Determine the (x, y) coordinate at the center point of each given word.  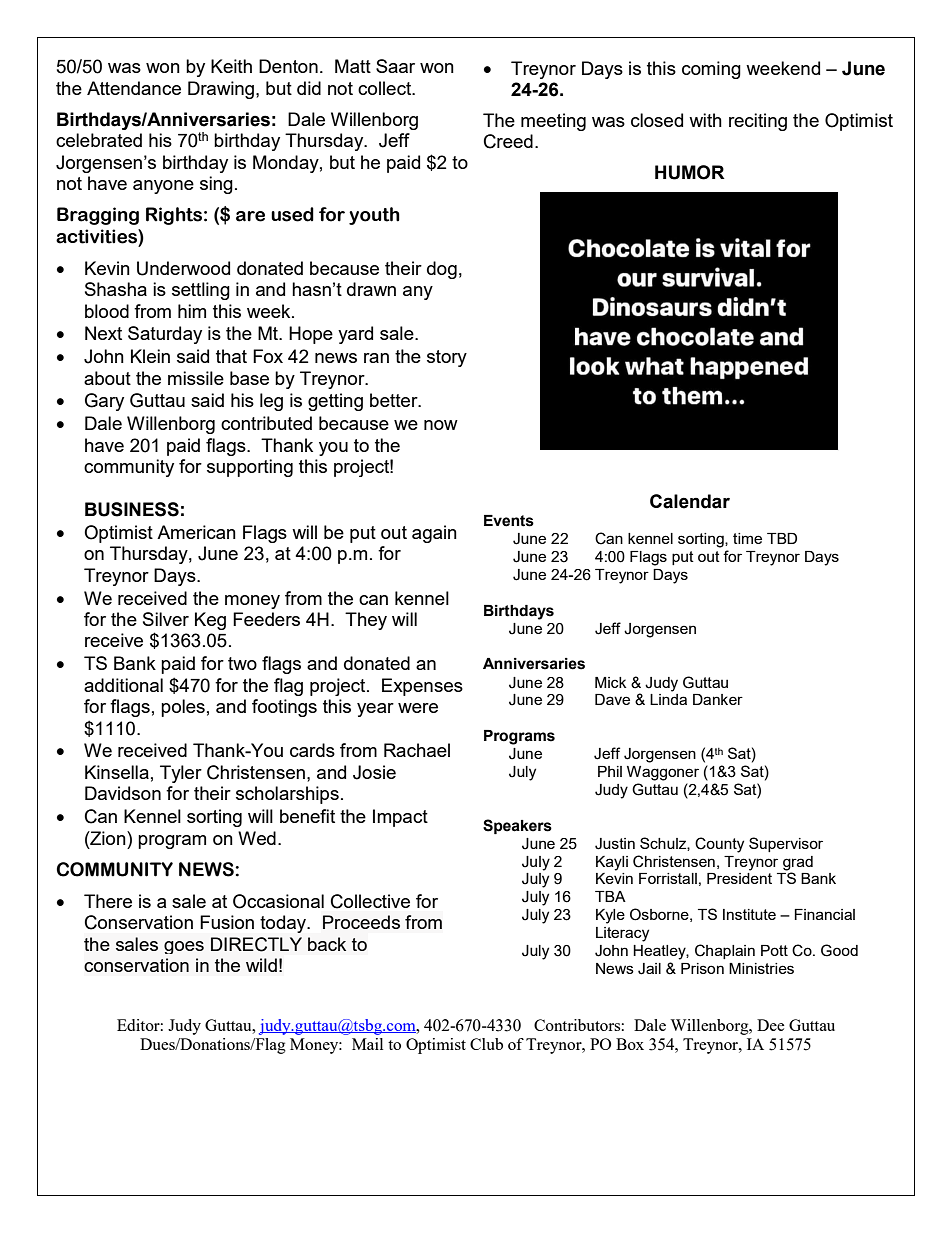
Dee (771, 1025)
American (196, 532)
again (434, 534)
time (747, 538)
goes (184, 947)
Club (486, 1044)
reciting (758, 122)
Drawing (222, 90)
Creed (508, 141)
